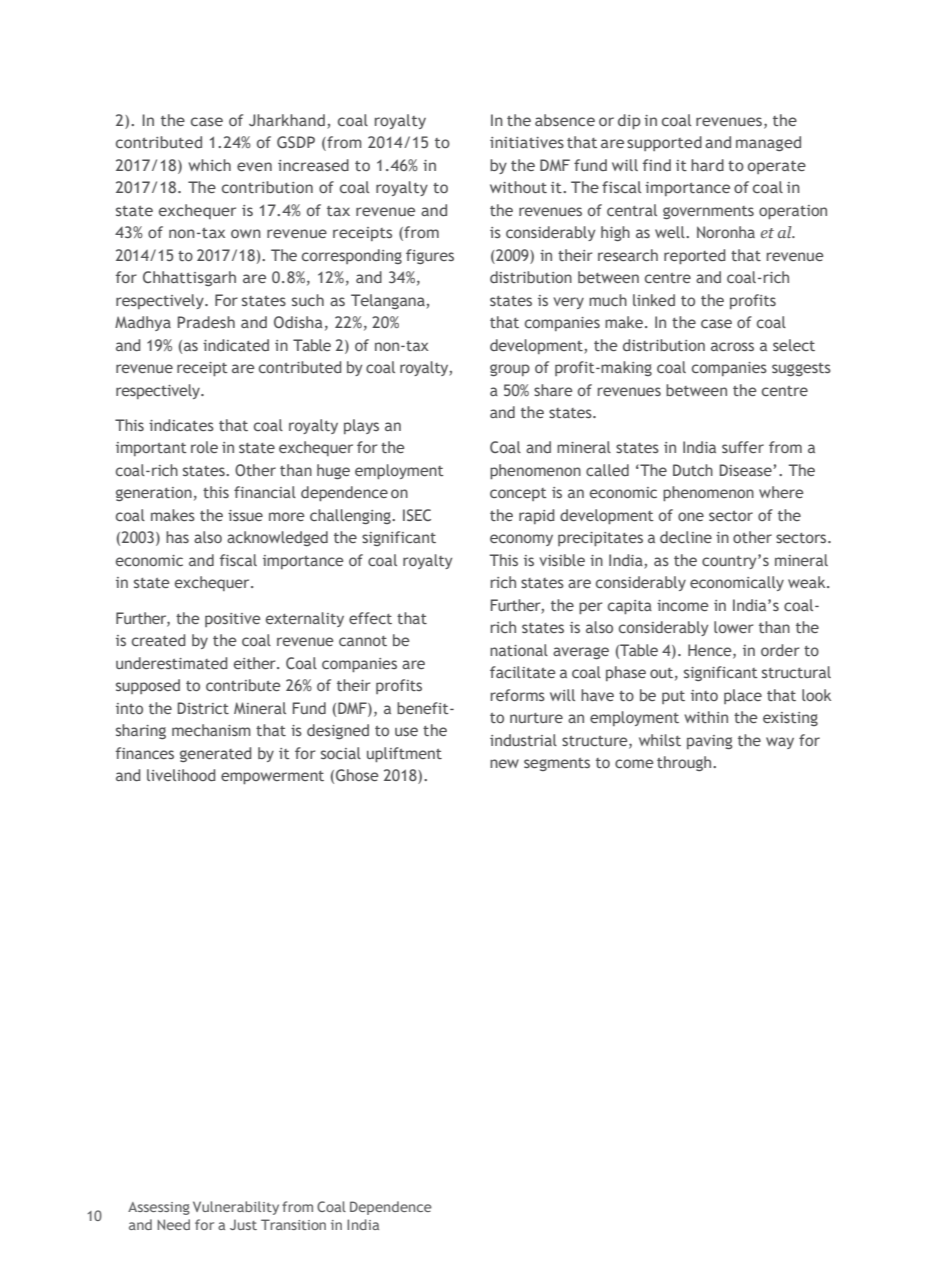  What do you see at coordinates (256, 663) in the document?
I see `either` at bounding box center [256, 663].
